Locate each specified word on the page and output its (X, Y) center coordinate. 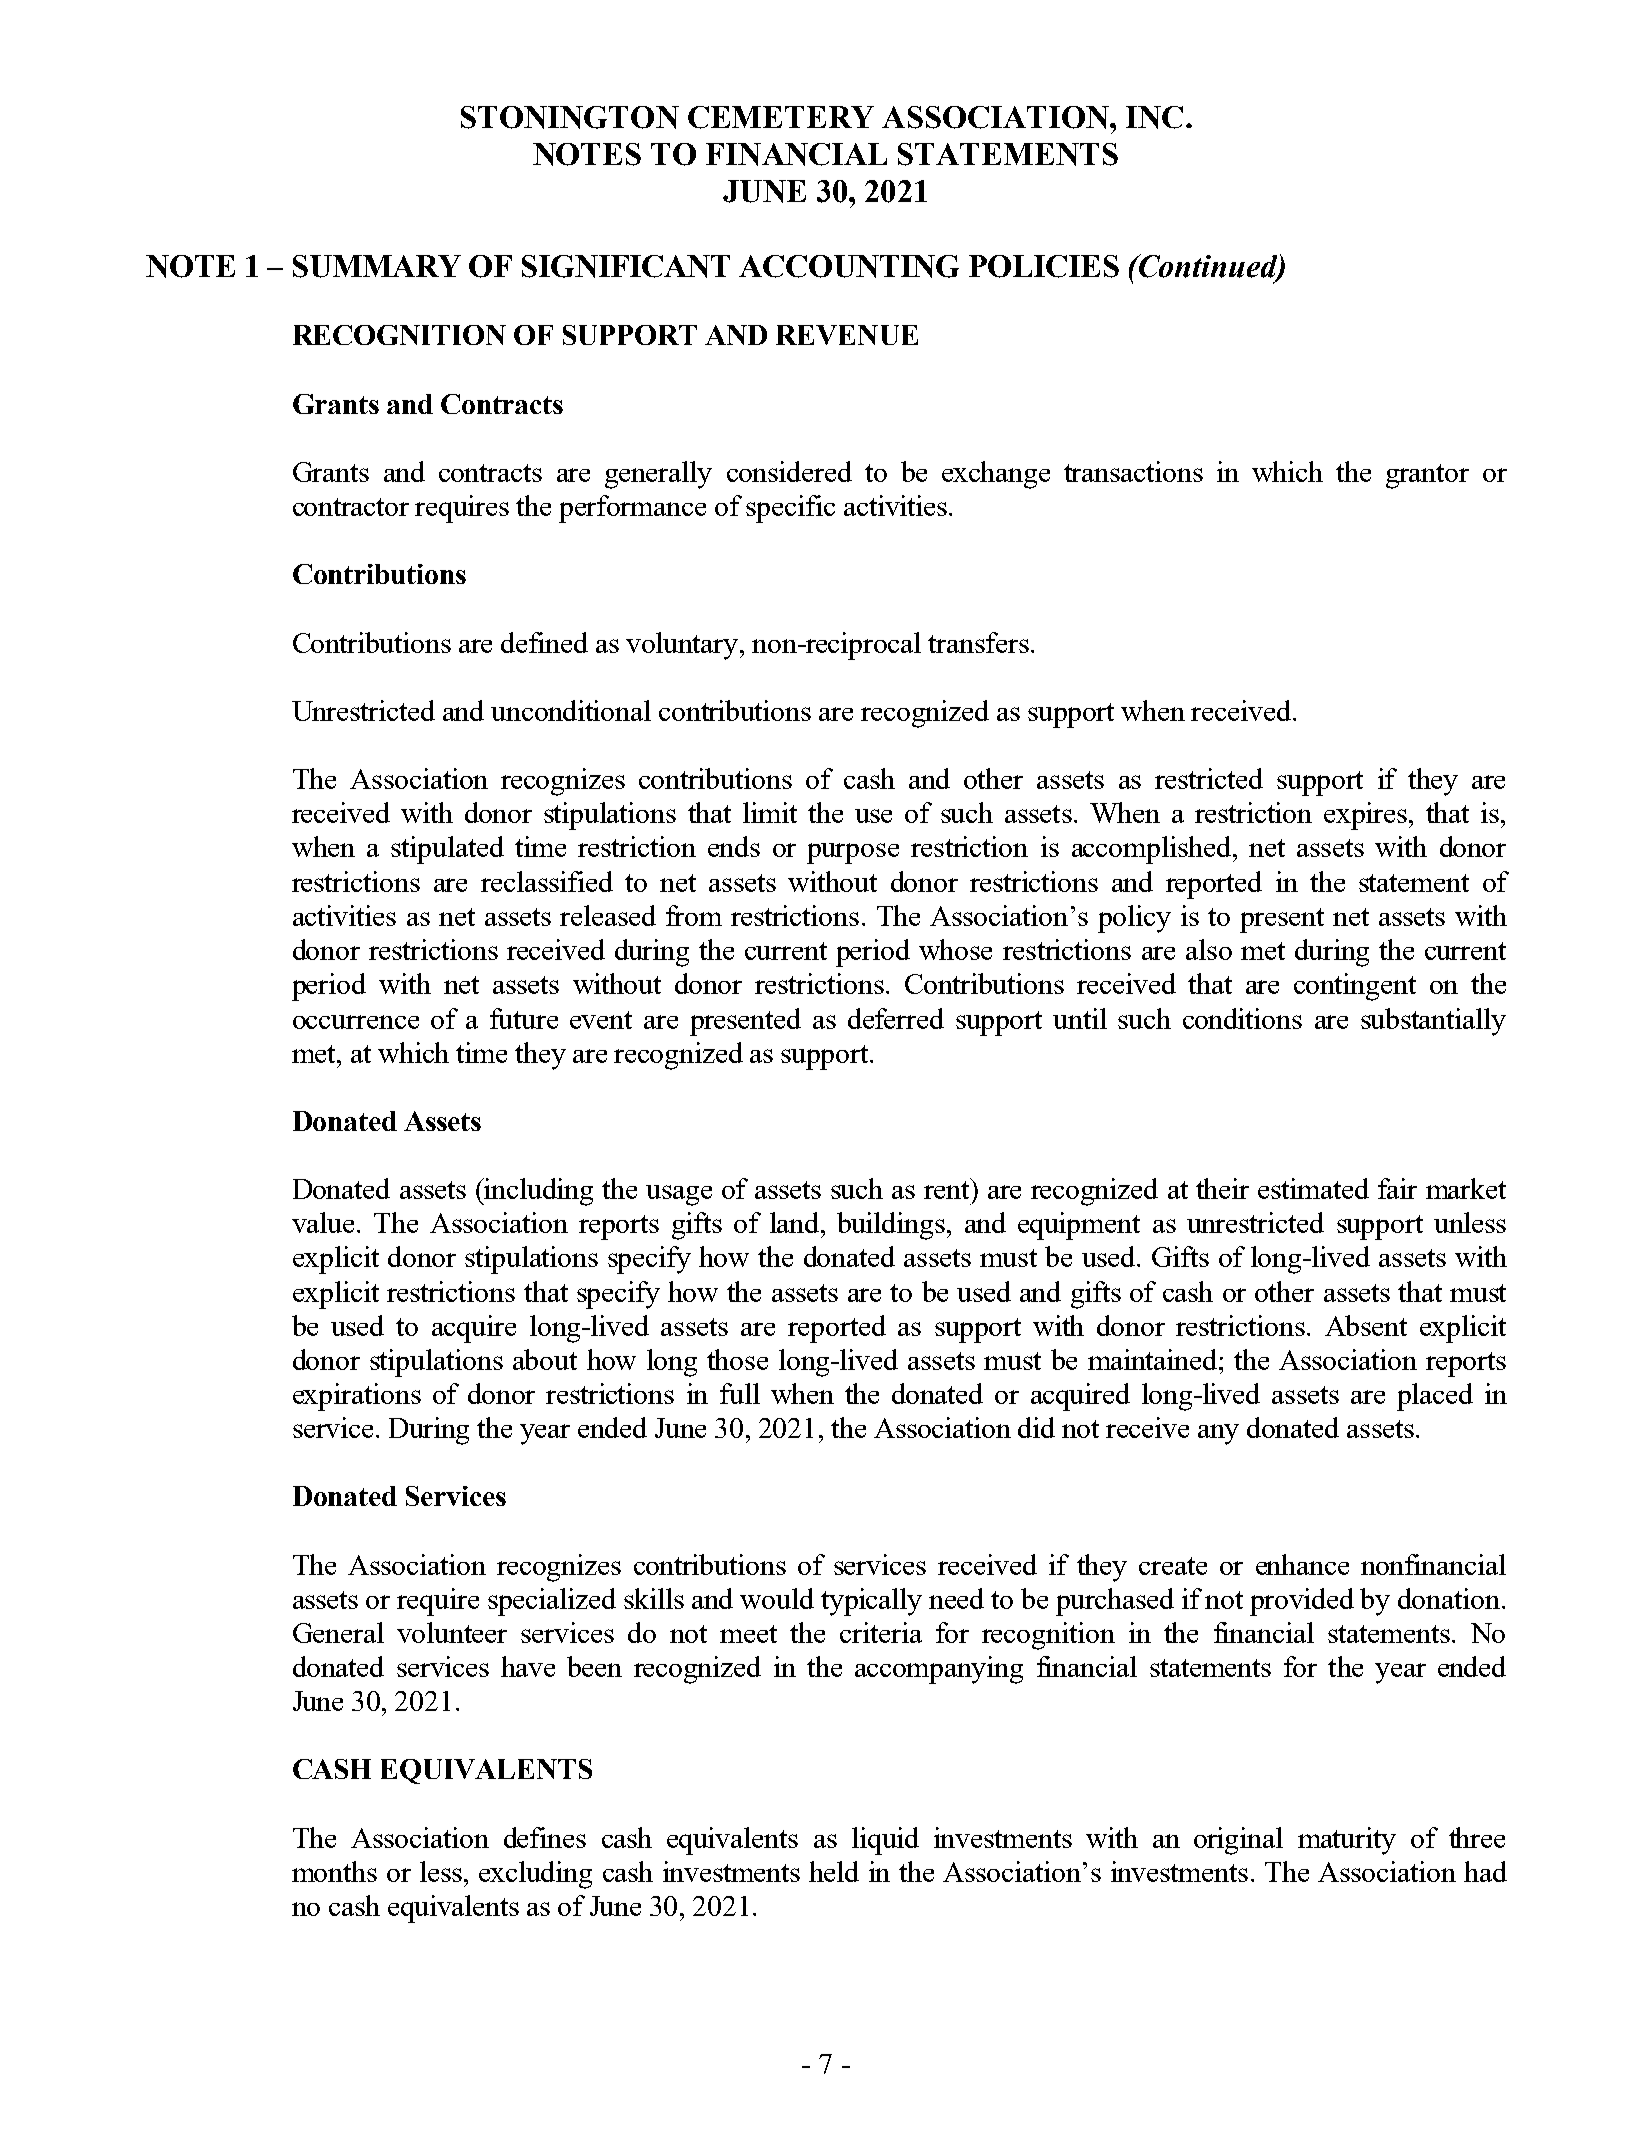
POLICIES (1044, 266)
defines (545, 1837)
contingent (1355, 987)
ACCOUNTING (849, 266)
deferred (896, 1018)
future (524, 1018)
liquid (885, 1841)
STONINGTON (570, 117)
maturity (1347, 1841)
